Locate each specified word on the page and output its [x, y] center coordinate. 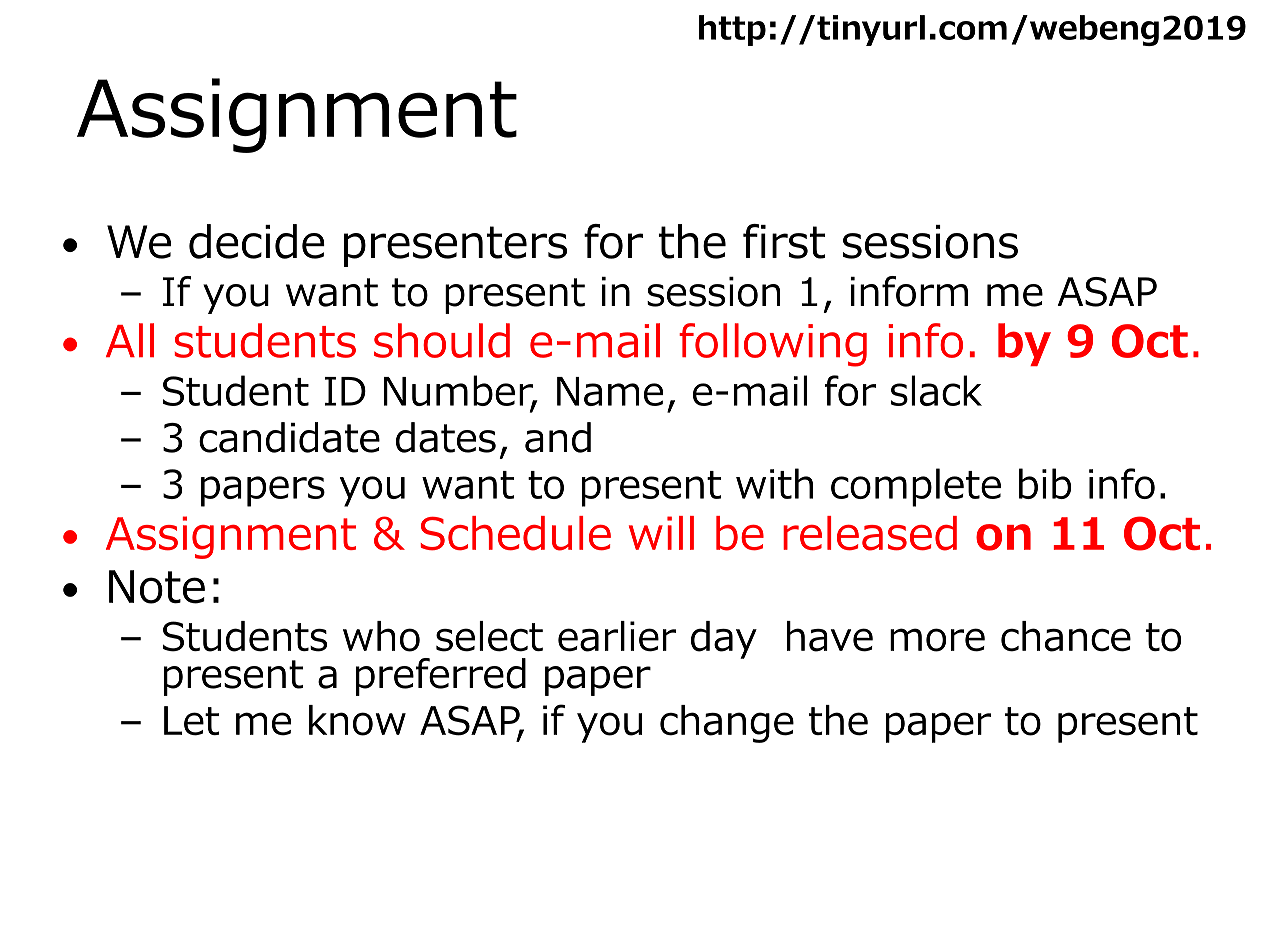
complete [916, 487]
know [357, 720]
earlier [617, 636]
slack [936, 390]
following [773, 345]
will [661, 533]
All [130, 340]
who [381, 636]
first [784, 241]
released [870, 533]
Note [157, 587]
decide [257, 241]
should [442, 340]
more [937, 640]
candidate [289, 437]
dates [446, 437]
